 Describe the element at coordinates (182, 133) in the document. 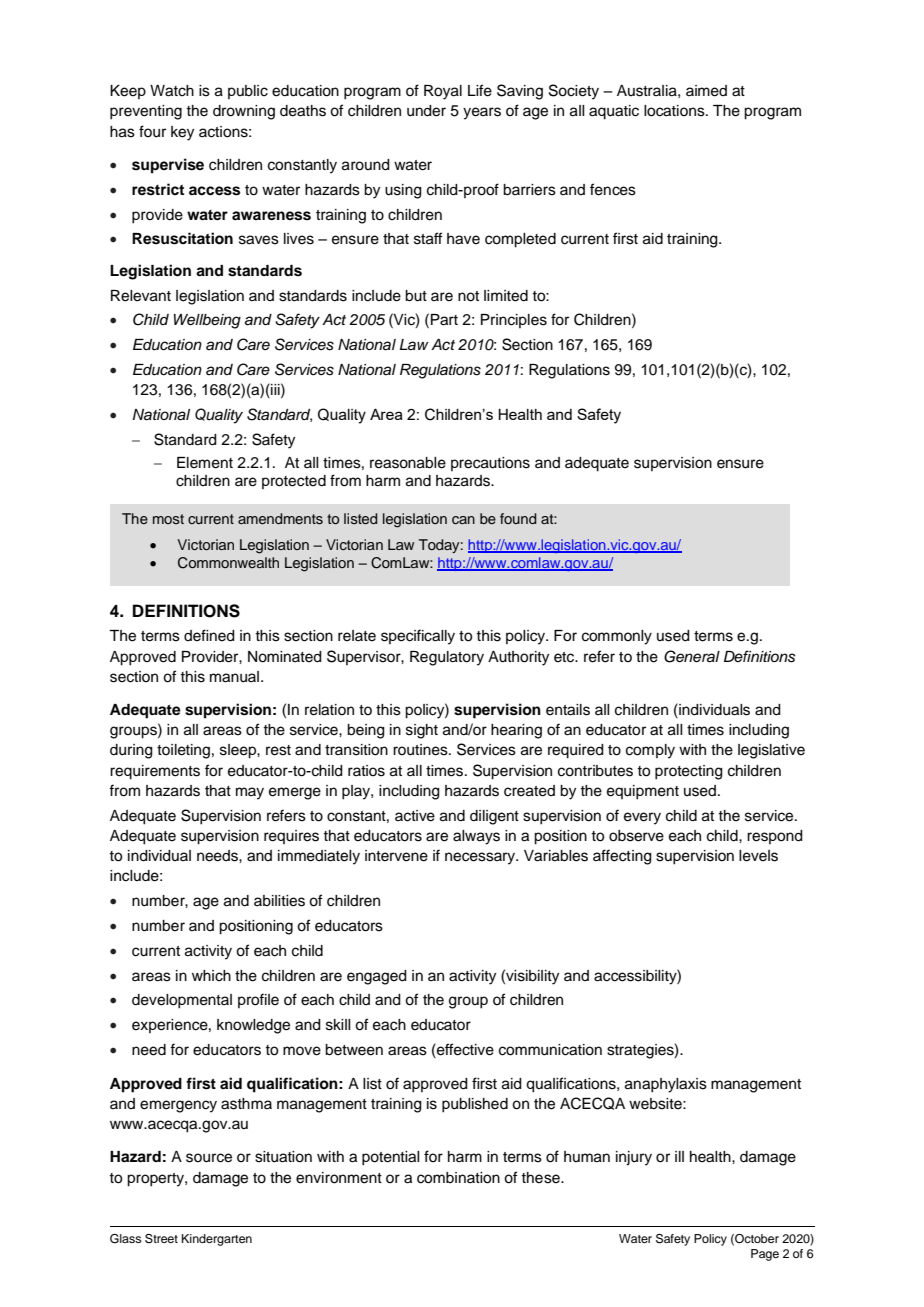

I see `key` at that location.
